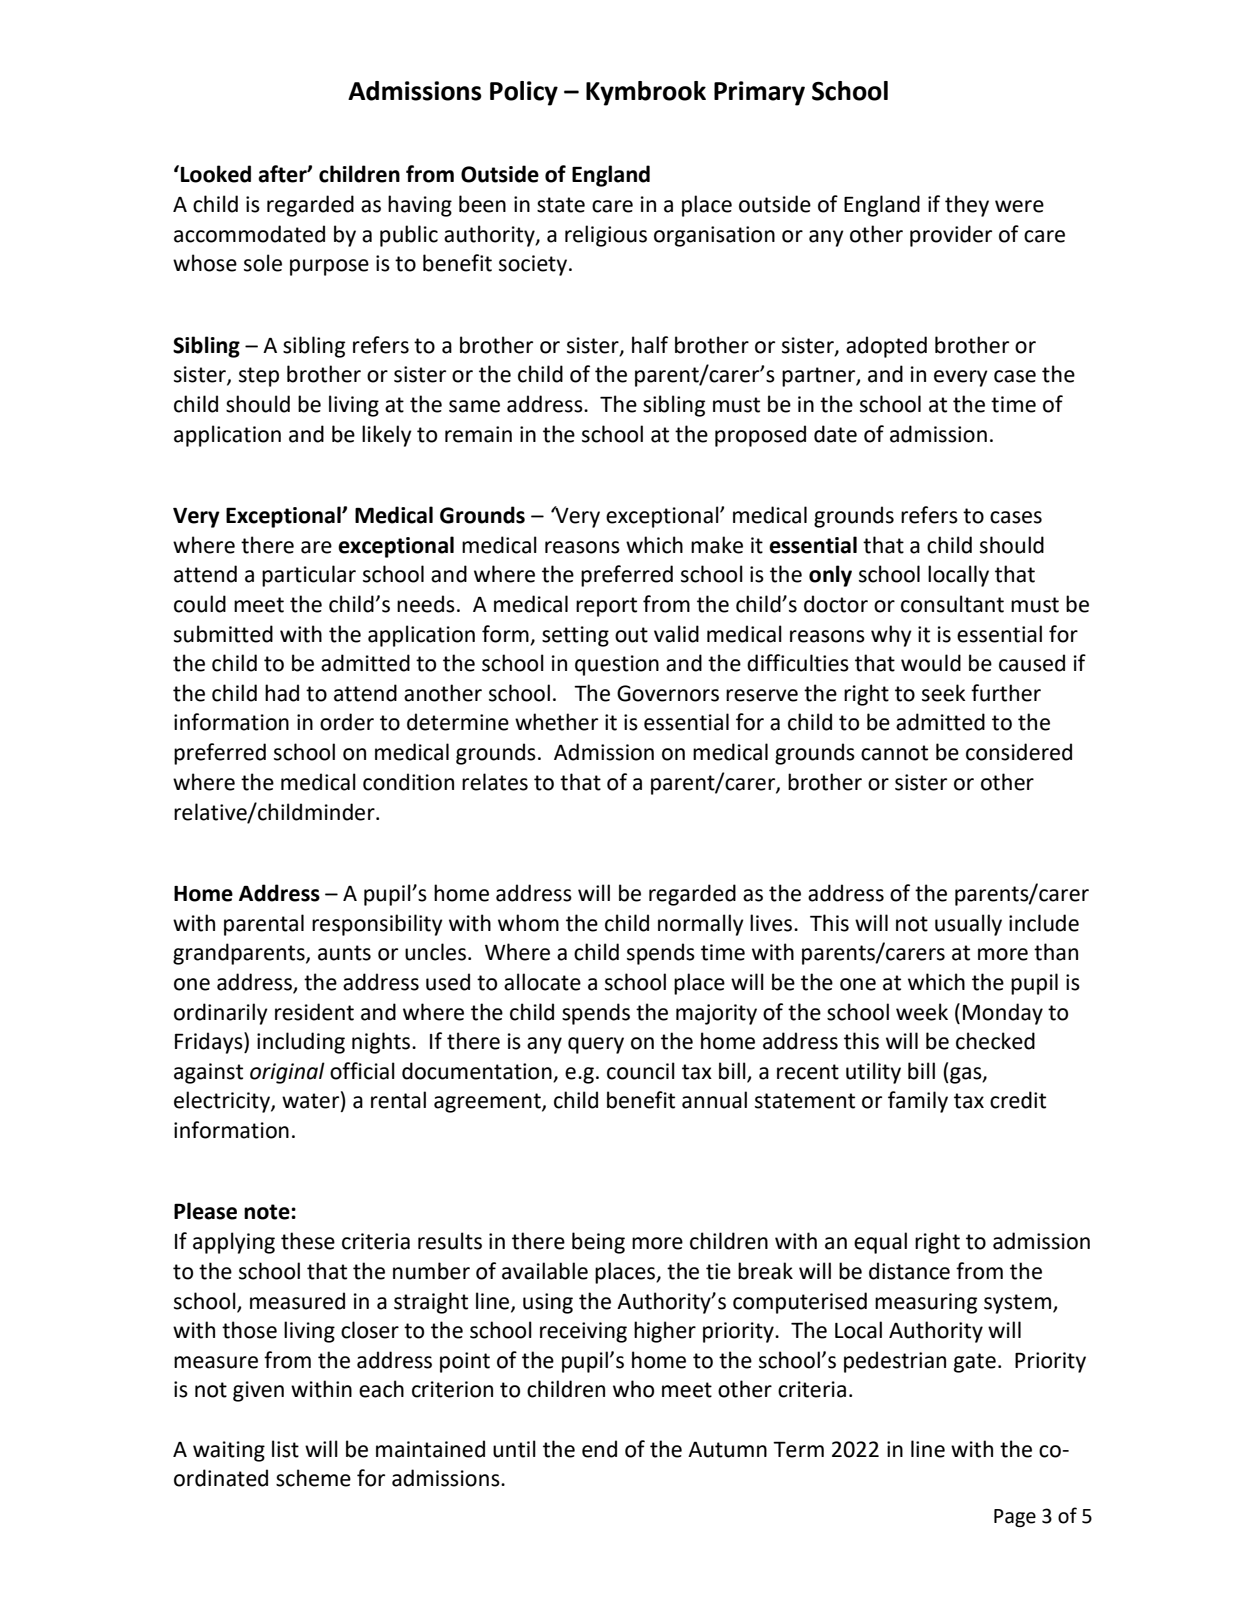 The image size is (1238, 1602). I want to click on Looked, so click(216, 174).
